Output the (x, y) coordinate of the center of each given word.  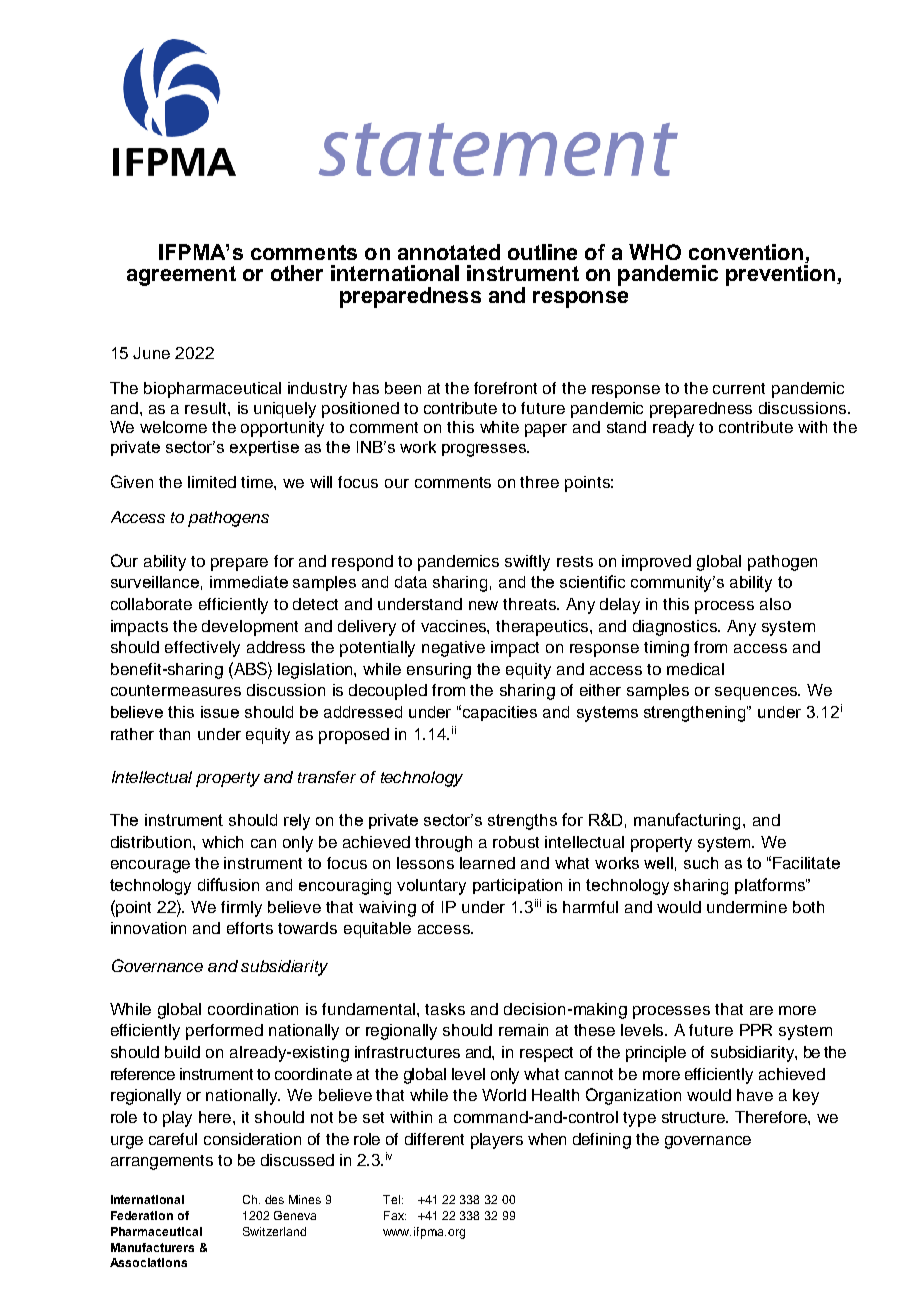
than (174, 734)
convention (746, 252)
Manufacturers (152, 1247)
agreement (181, 276)
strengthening (696, 714)
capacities (500, 713)
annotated (449, 252)
